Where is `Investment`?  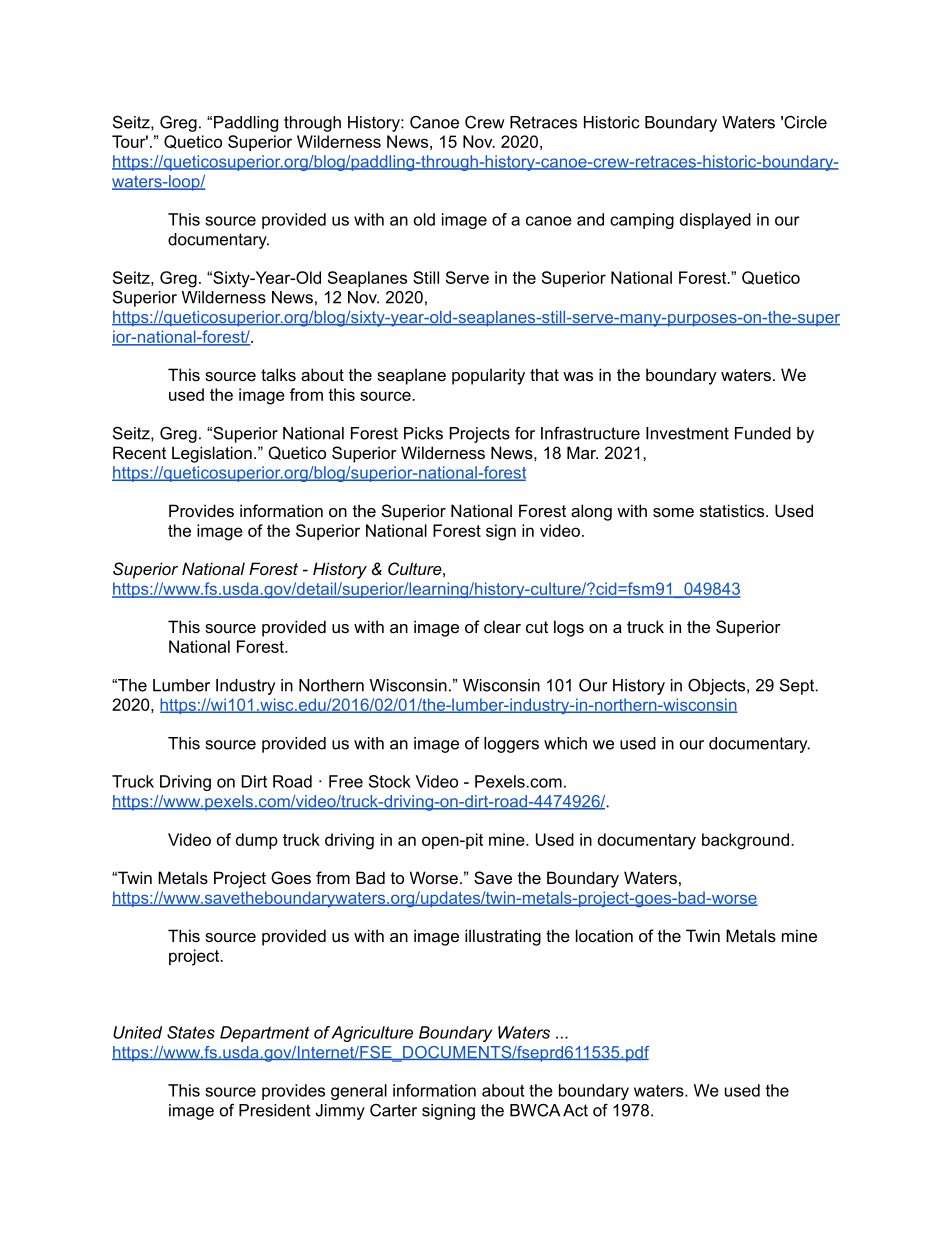 Investment is located at coordinates (687, 433).
